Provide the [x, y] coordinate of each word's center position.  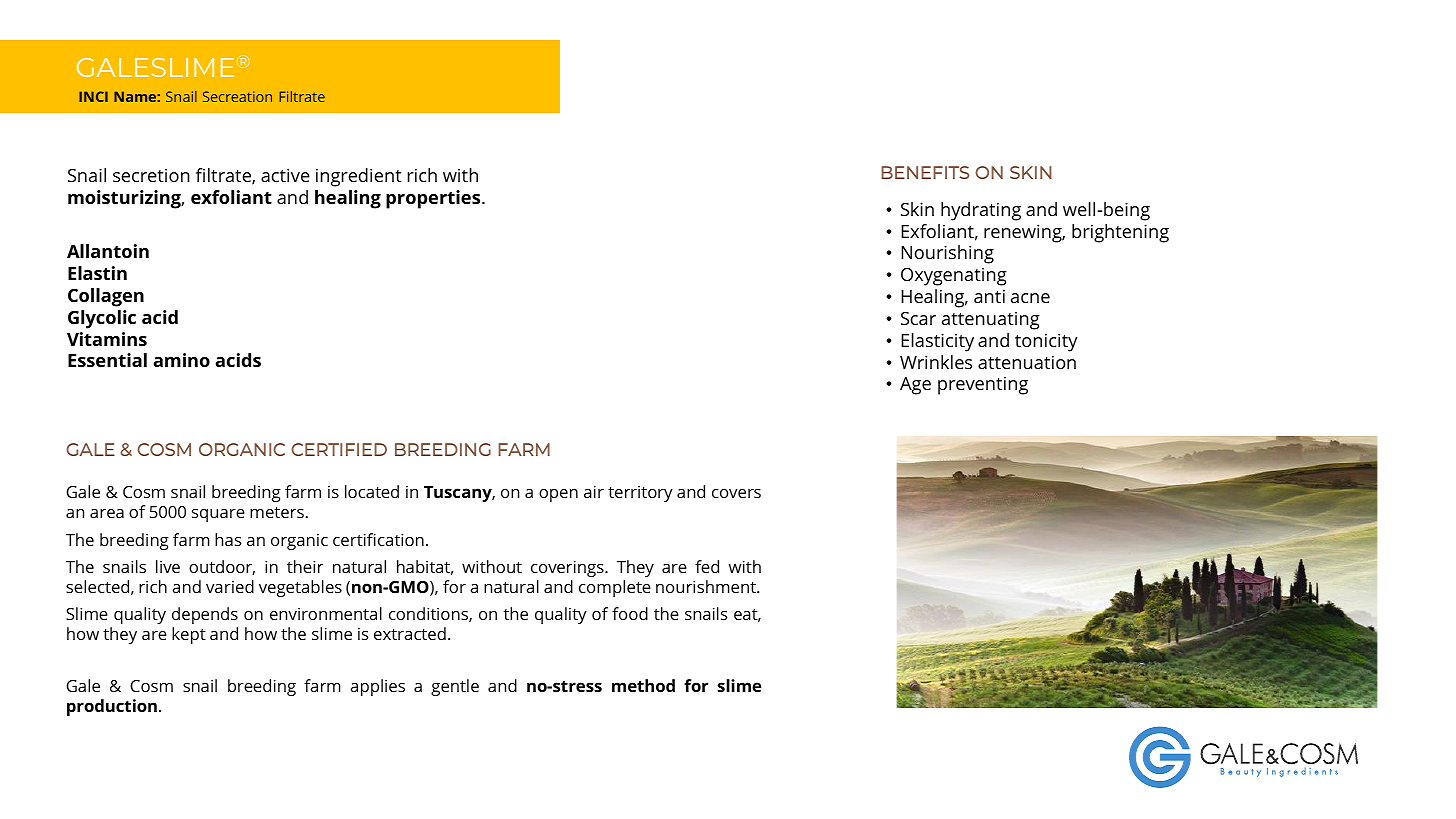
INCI [93, 96]
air [594, 491]
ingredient [359, 177]
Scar [918, 318]
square [218, 515]
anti [989, 296]
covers [736, 493]
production [112, 707]
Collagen [106, 297]
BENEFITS [925, 172]
